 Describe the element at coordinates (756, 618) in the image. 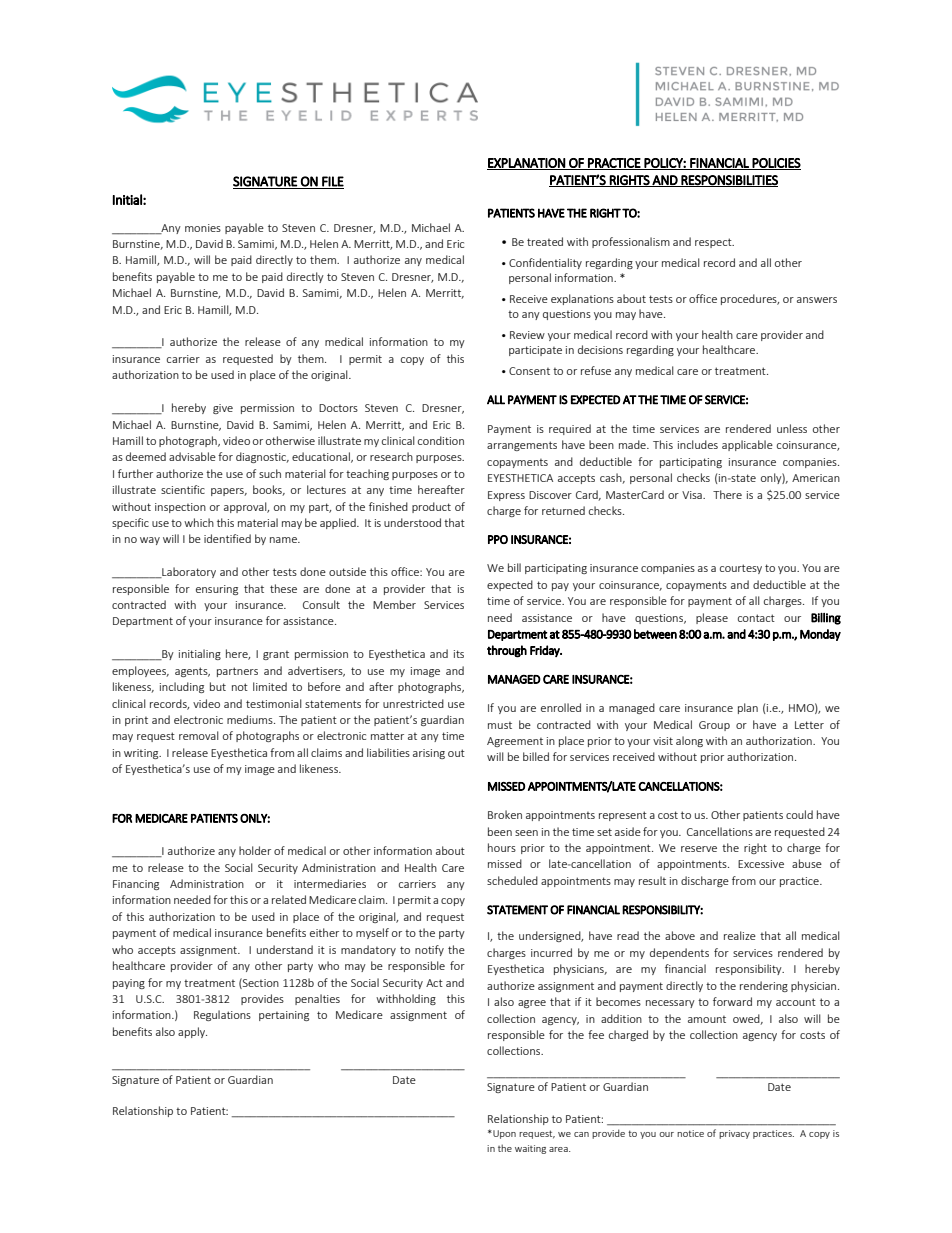

I see `contact` at that location.
